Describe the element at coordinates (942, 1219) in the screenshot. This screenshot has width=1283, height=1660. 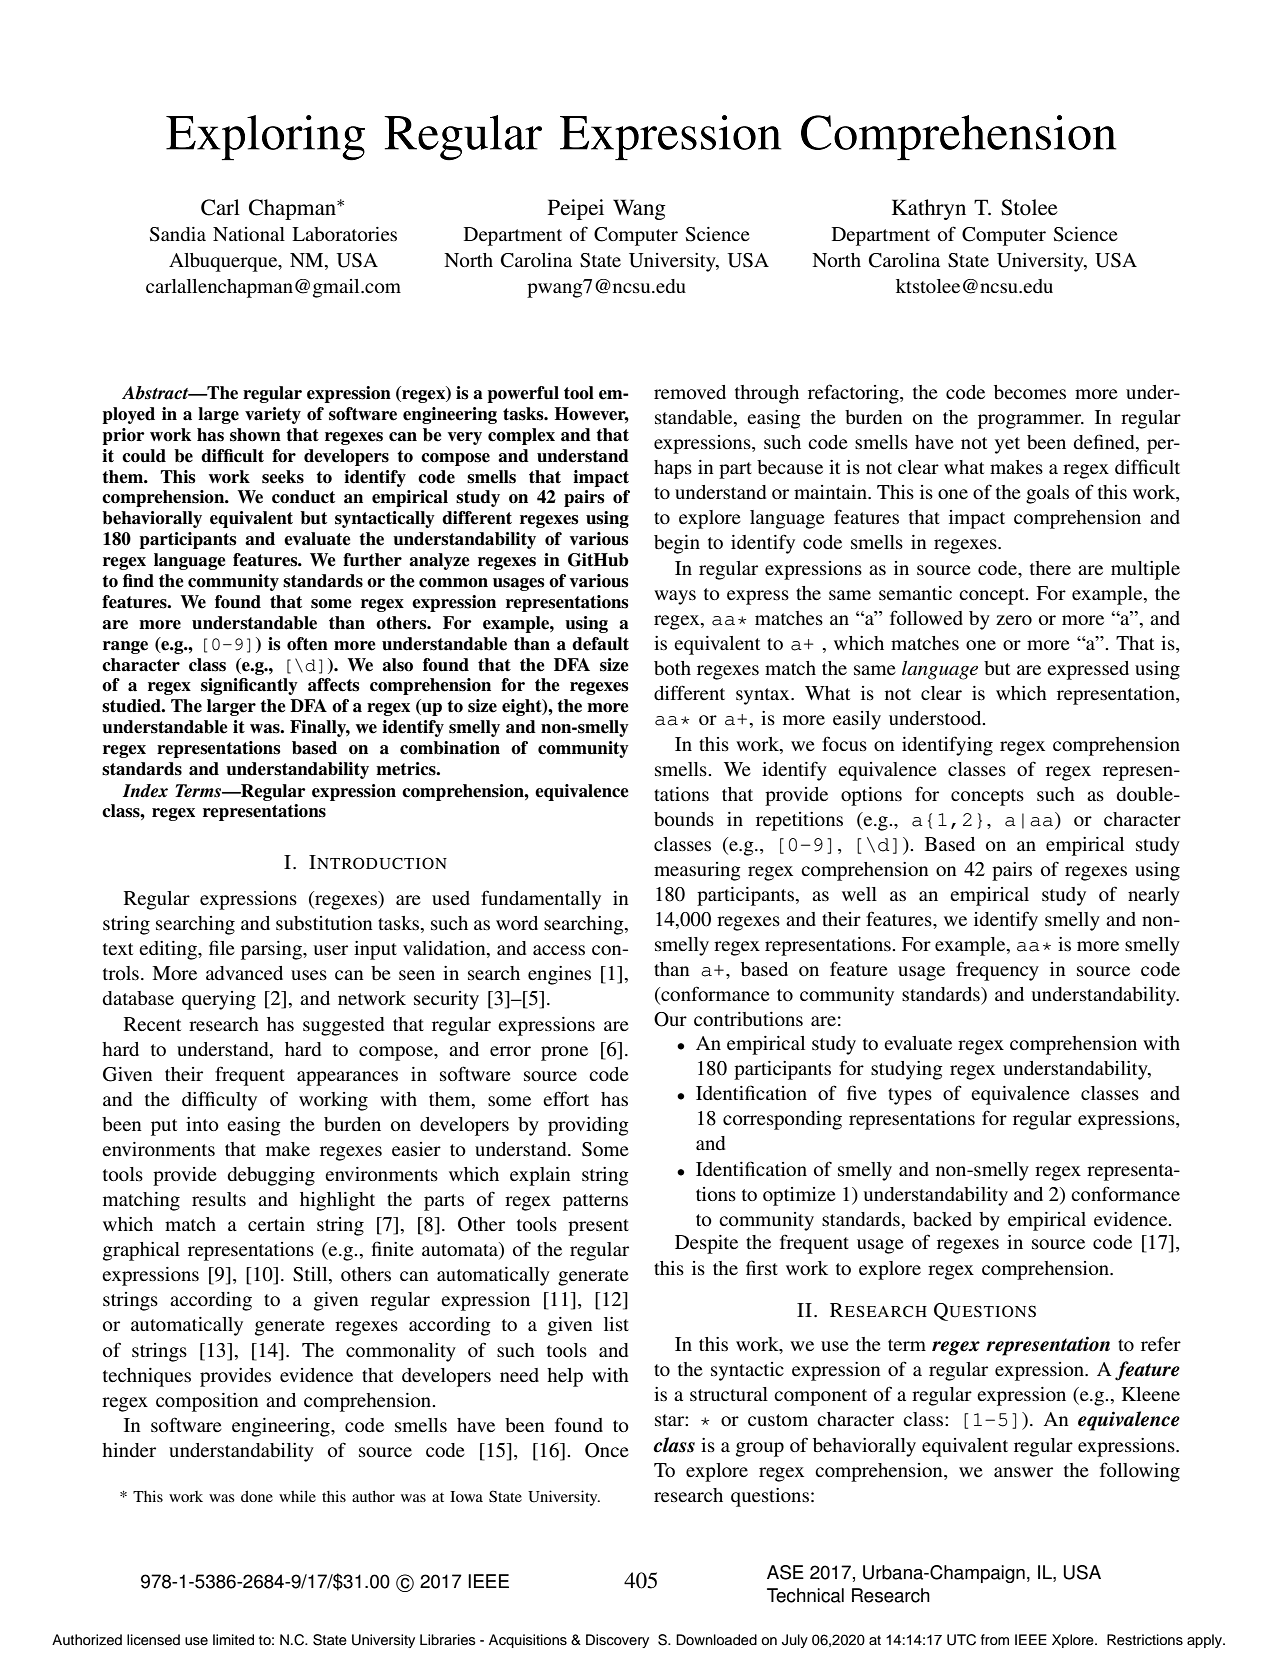
I see `backed` at that location.
